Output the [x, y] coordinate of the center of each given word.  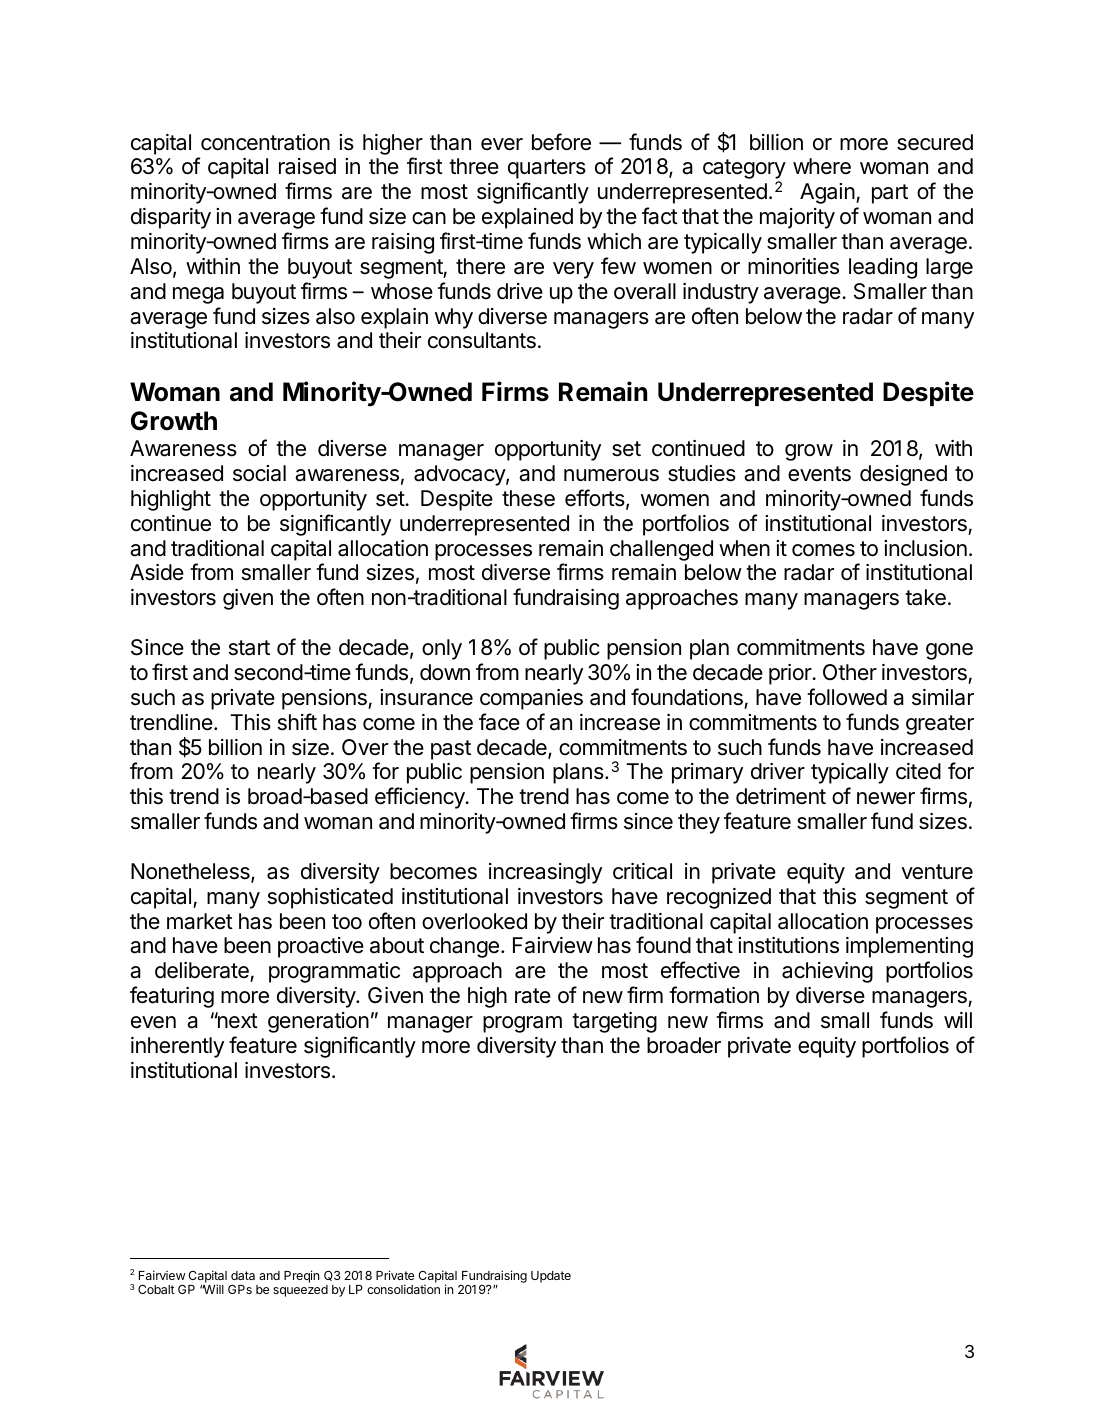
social [259, 473]
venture [937, 872]
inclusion [925, 548]
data [243, 1275]
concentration [265, 142]
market [200, 921]
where [822, 166]
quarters [547, 169]
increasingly [545, 873]
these [528, 498]
